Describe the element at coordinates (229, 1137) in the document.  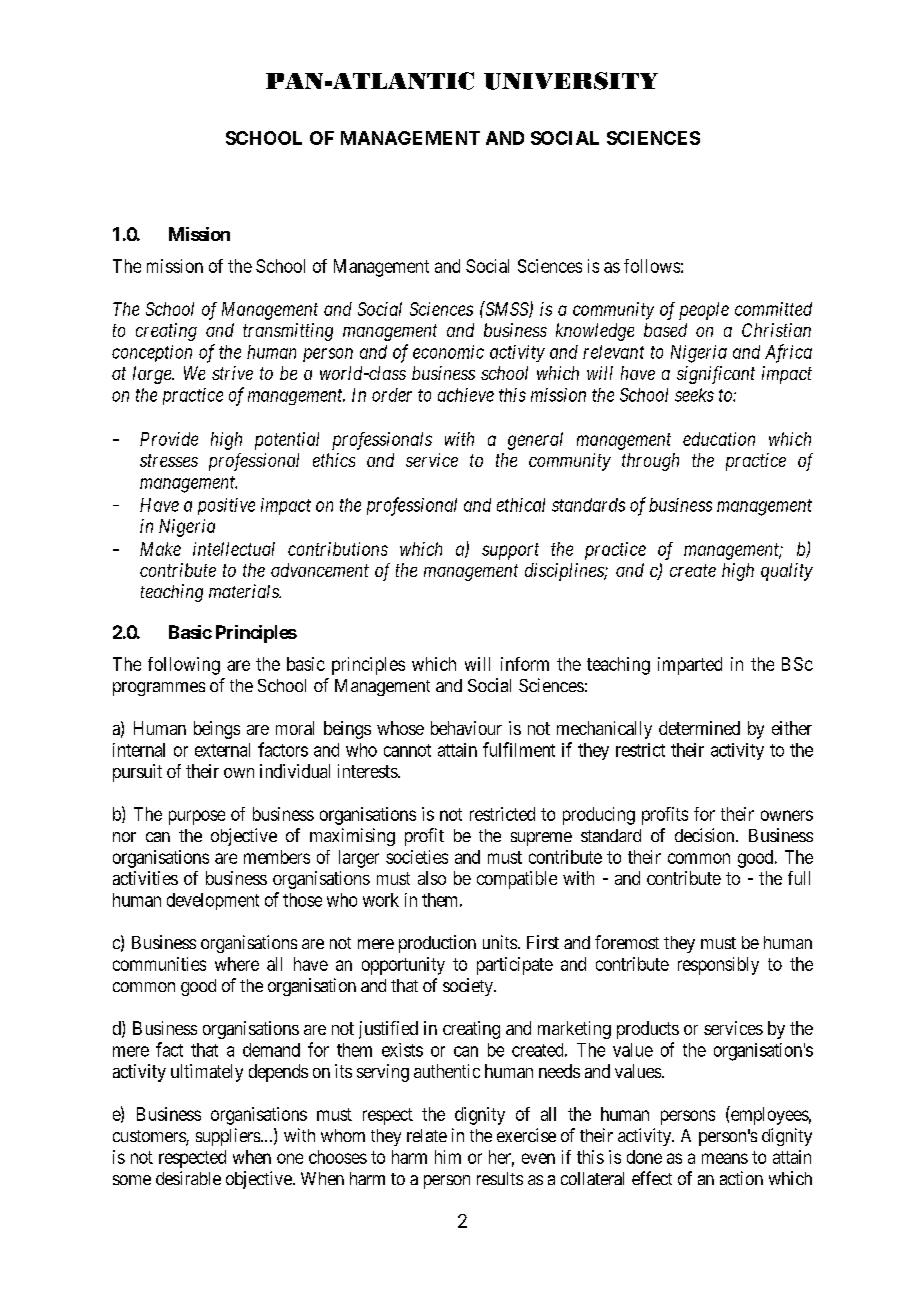
I see `suppliers` at that location.
